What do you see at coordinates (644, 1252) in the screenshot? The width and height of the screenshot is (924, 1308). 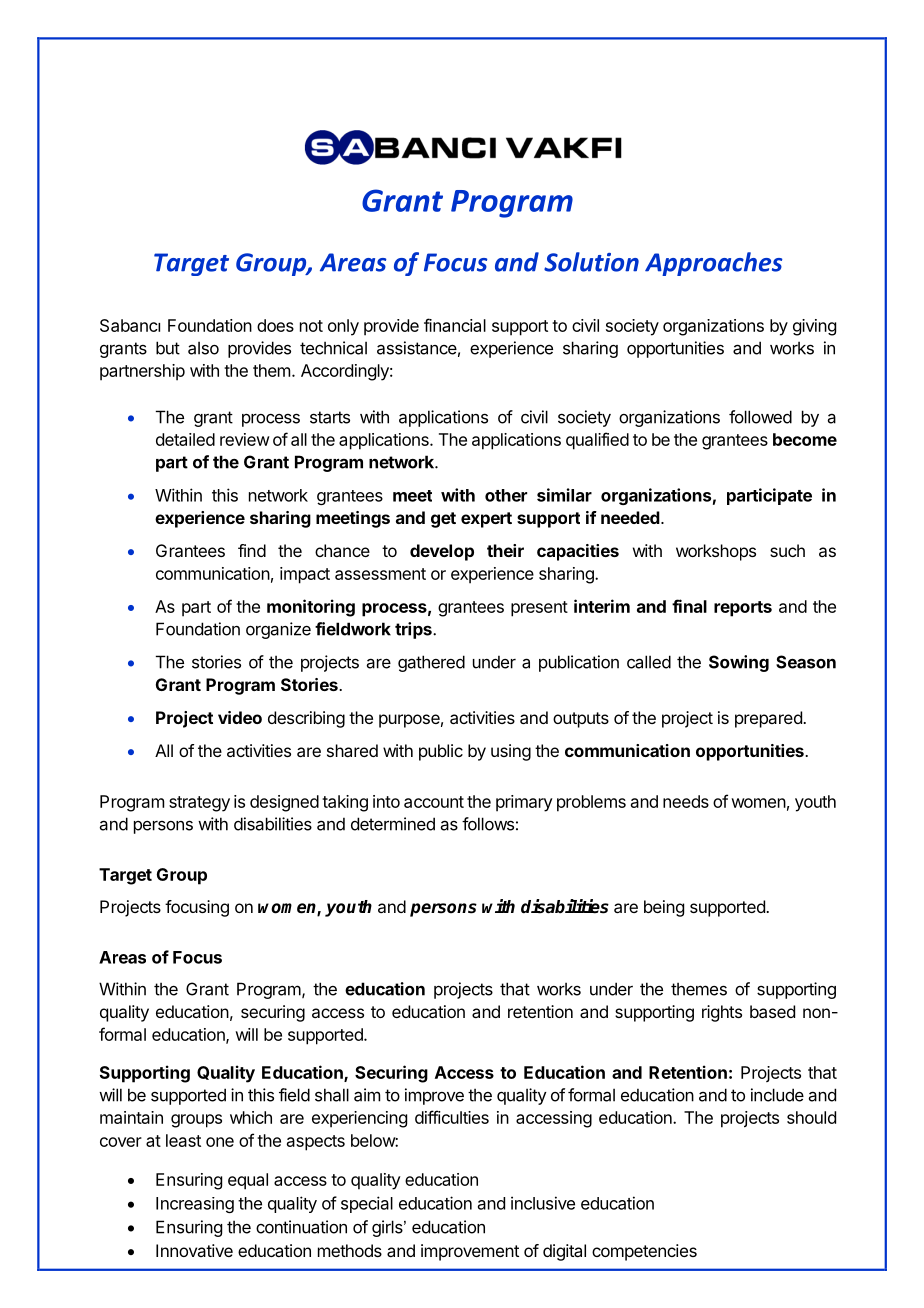 I see `competencies` at bounding box center [644, 1252].
